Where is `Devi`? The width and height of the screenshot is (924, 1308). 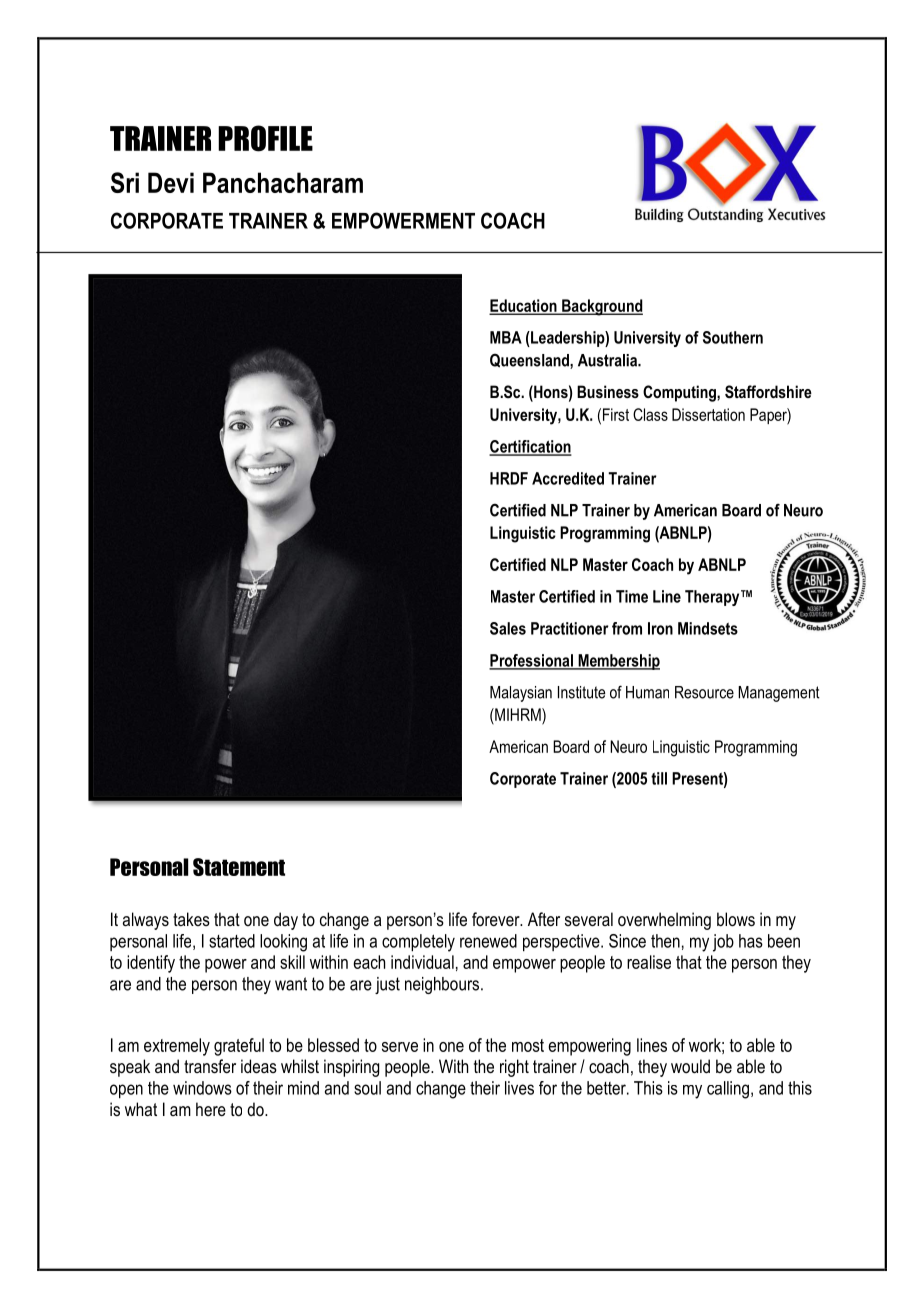 Devi is located at coordinates (171, 182).
